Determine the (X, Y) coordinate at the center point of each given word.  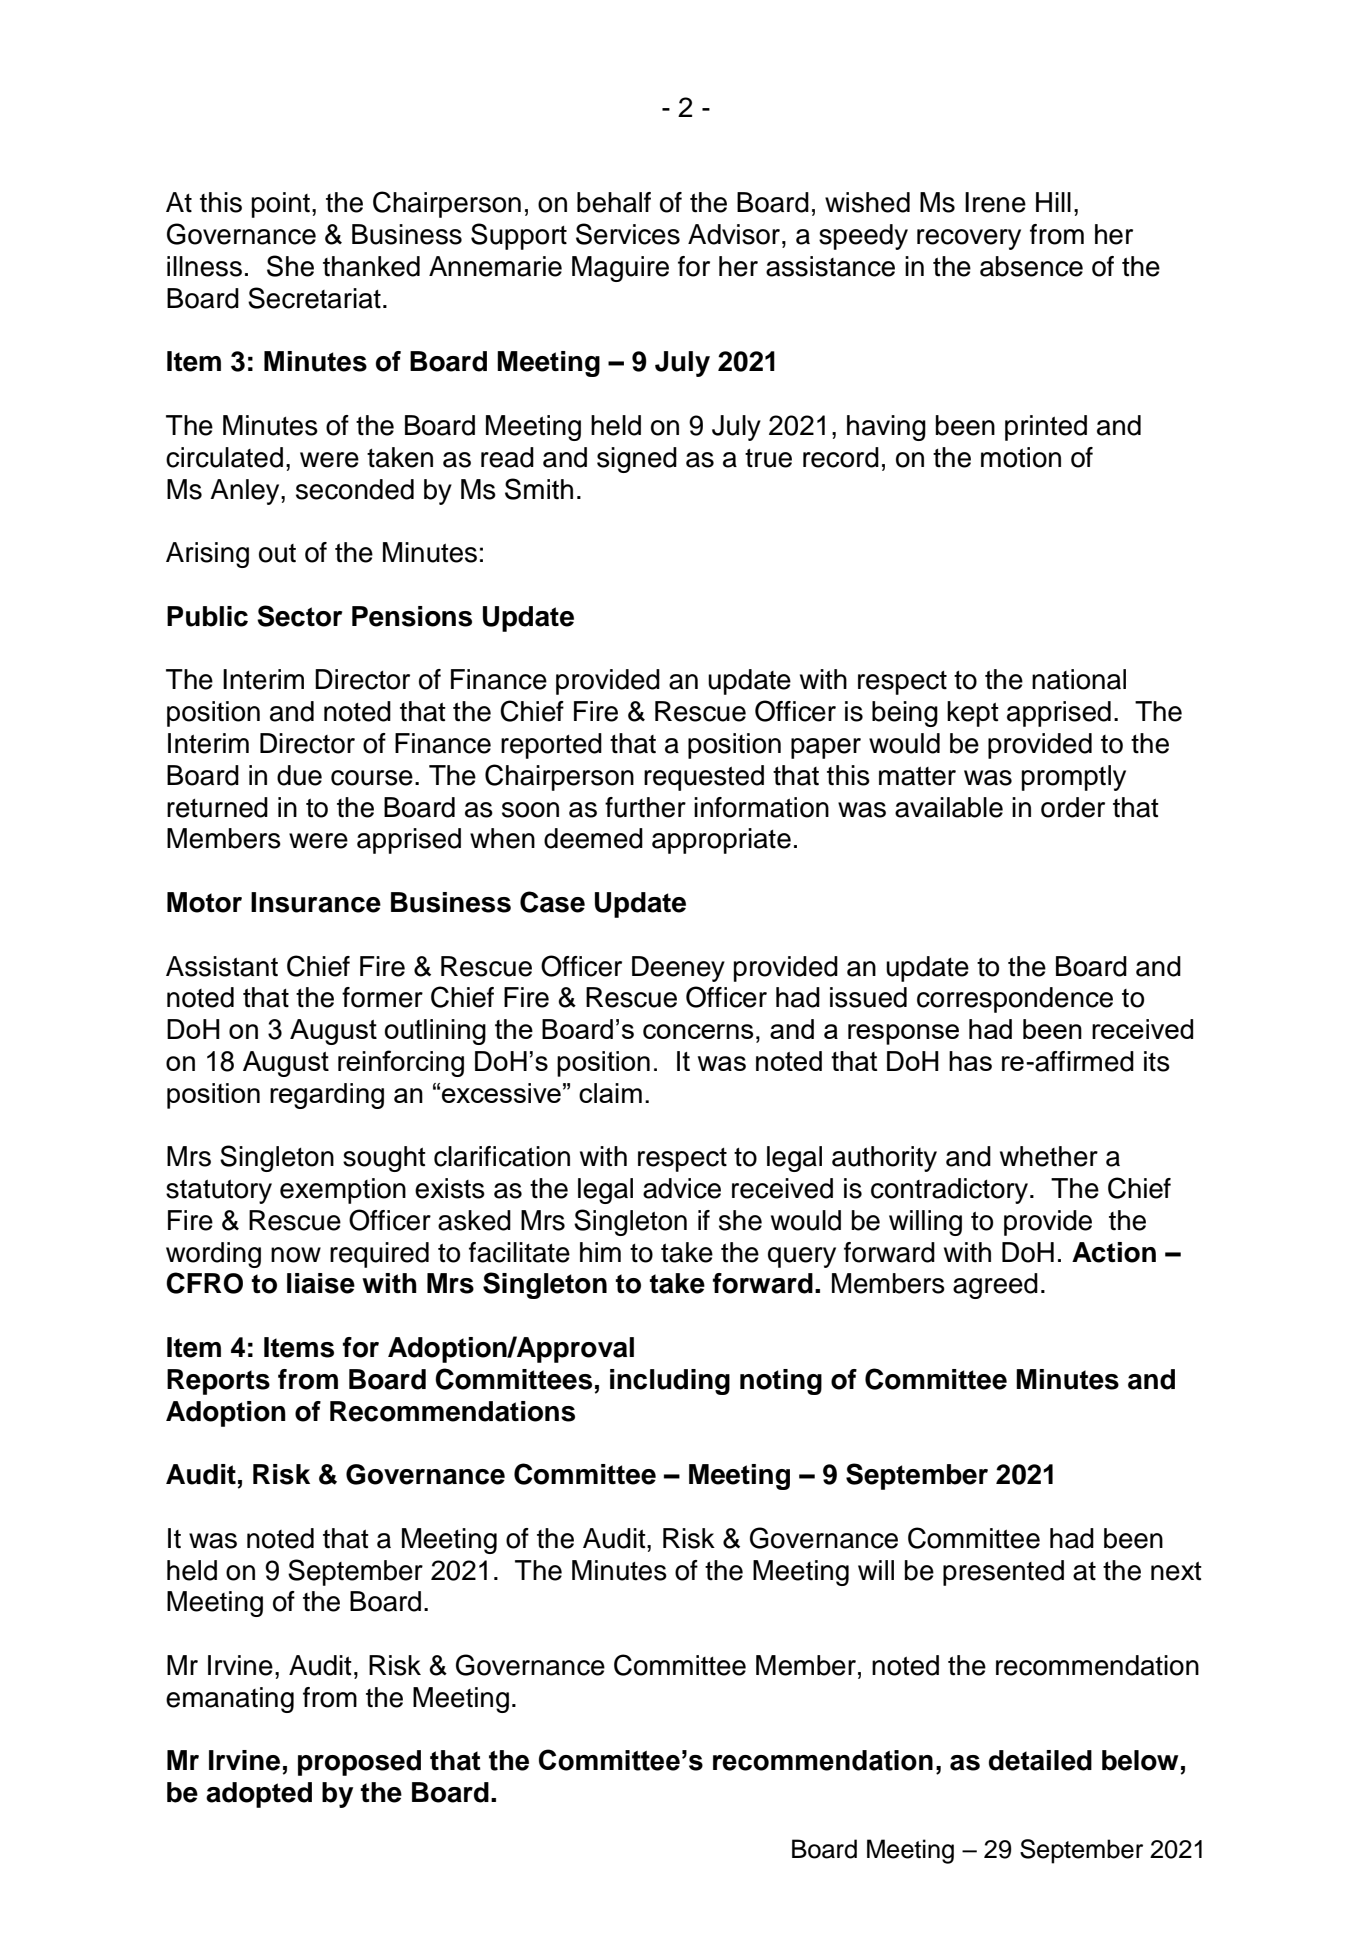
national (1079, 679)
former (382, 997)
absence (1031, 266)
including (670, 1382)
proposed (359, 1763)
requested (704, 778)
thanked (371, 266)
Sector (299, 616)
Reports (218, 1382)
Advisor (735, 234)
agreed (995, 1286)
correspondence (1015, 1000)
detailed (1040, 1760)
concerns (698, 1031)
